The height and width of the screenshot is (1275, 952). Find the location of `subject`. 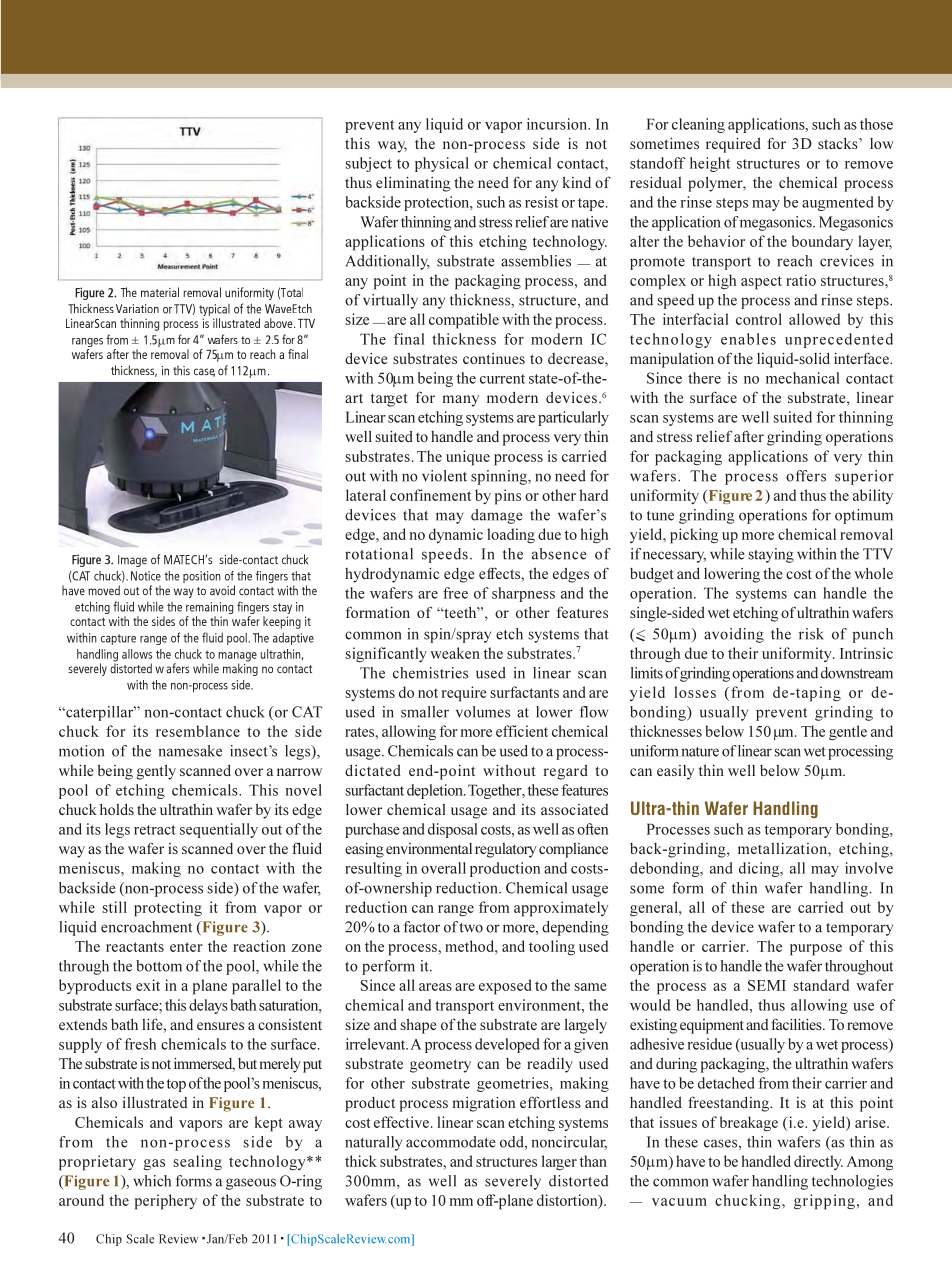

subject is located at coordinates (368, 164).
